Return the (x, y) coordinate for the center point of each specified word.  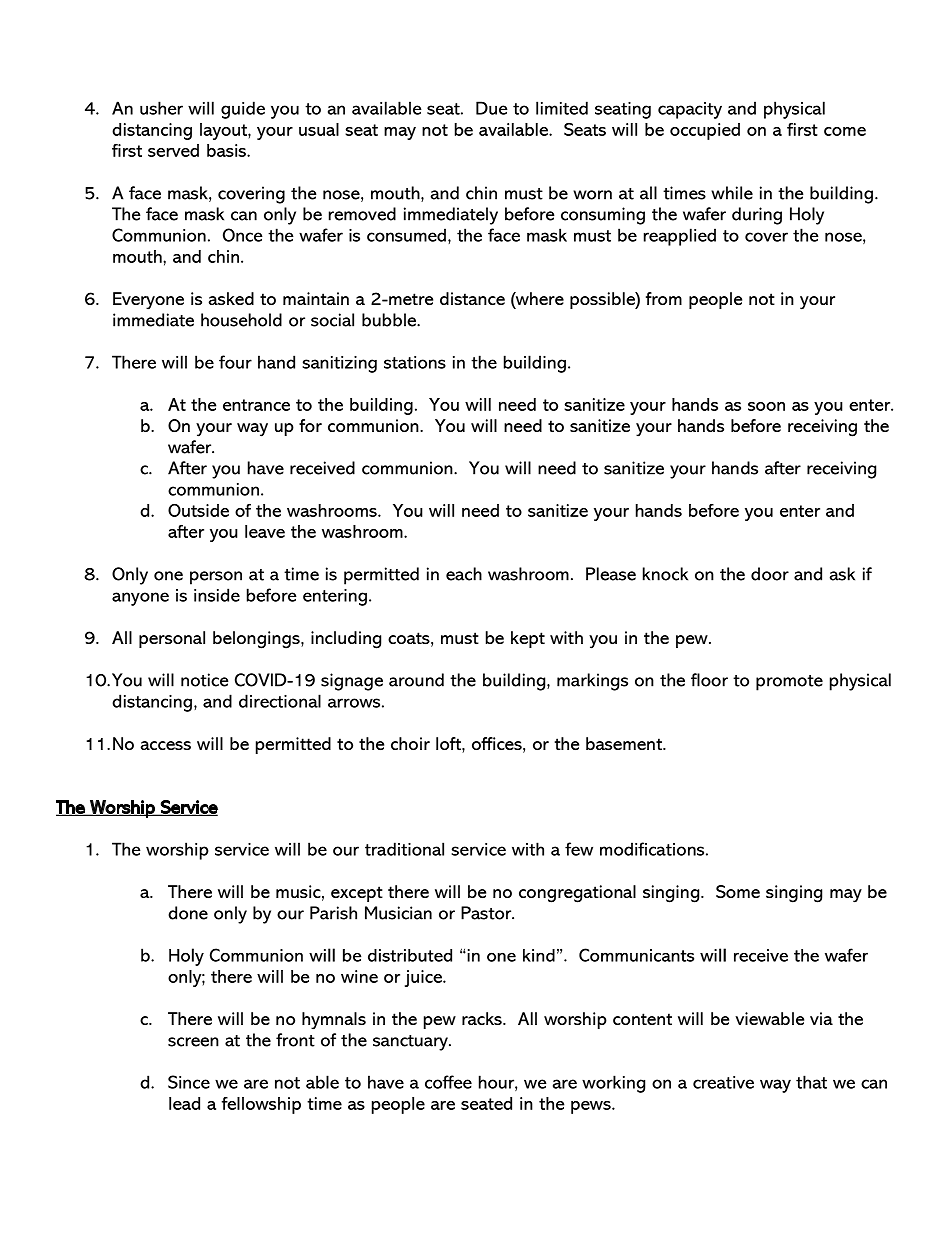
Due (492, 108)
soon (766, 406)
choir (410, 743)
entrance (256, 405)
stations (415, 362)
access (166, 745)
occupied (705, 131)
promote (789, 683)
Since (189, 1082)
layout (224, 131)
